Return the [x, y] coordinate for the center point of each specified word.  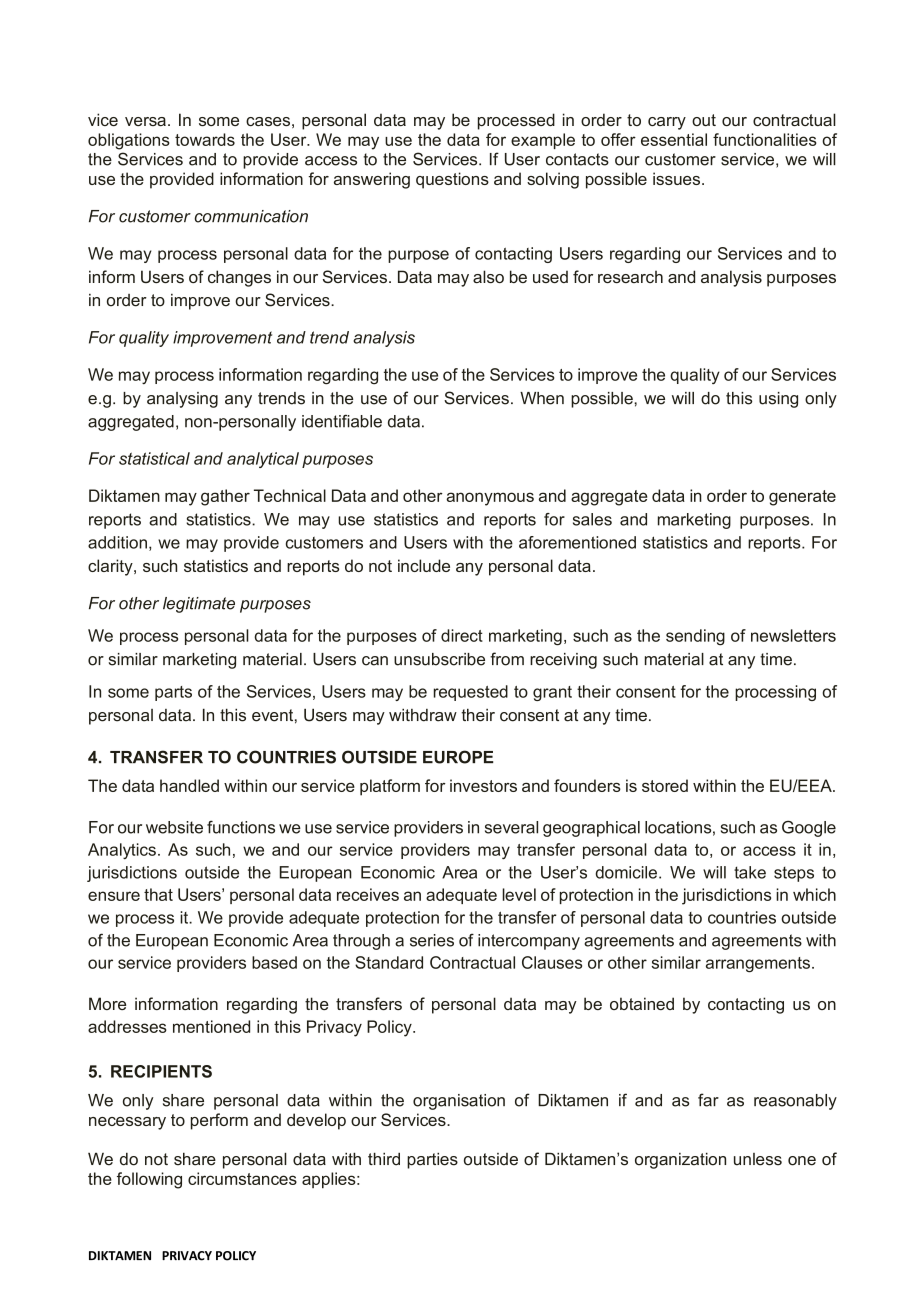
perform [219, 1121]
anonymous [490, 499]
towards [205, 139]
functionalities [765, 139]
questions [452, 180]
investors [483, 785]
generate [802, 498]
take [750, 872]
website [174, 827]
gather [225, 497]
